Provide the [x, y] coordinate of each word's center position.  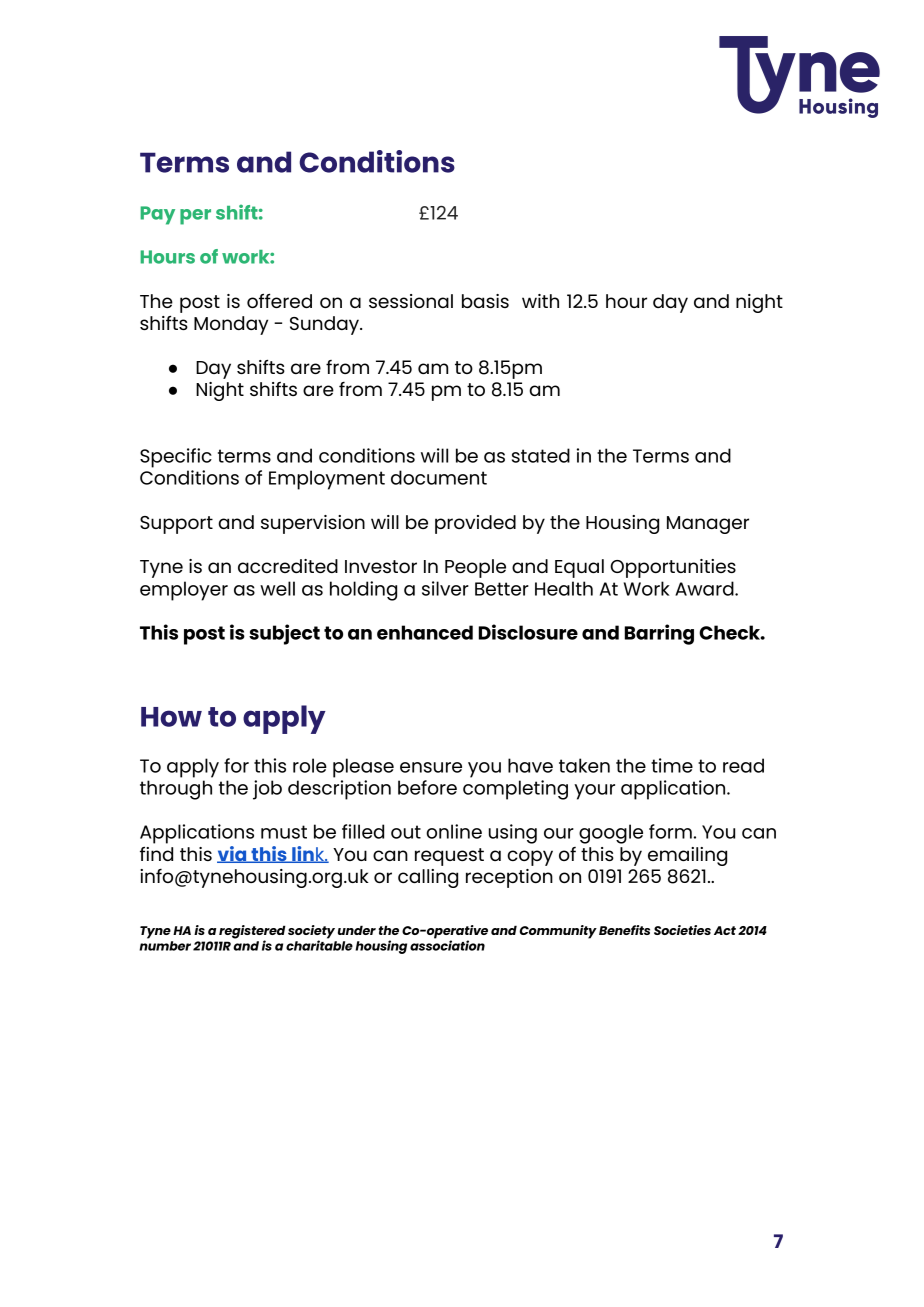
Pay [157, 215]
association [447, 944]
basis [485, 301]
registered [252, 933]
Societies [682, 930]
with [540, 301]
